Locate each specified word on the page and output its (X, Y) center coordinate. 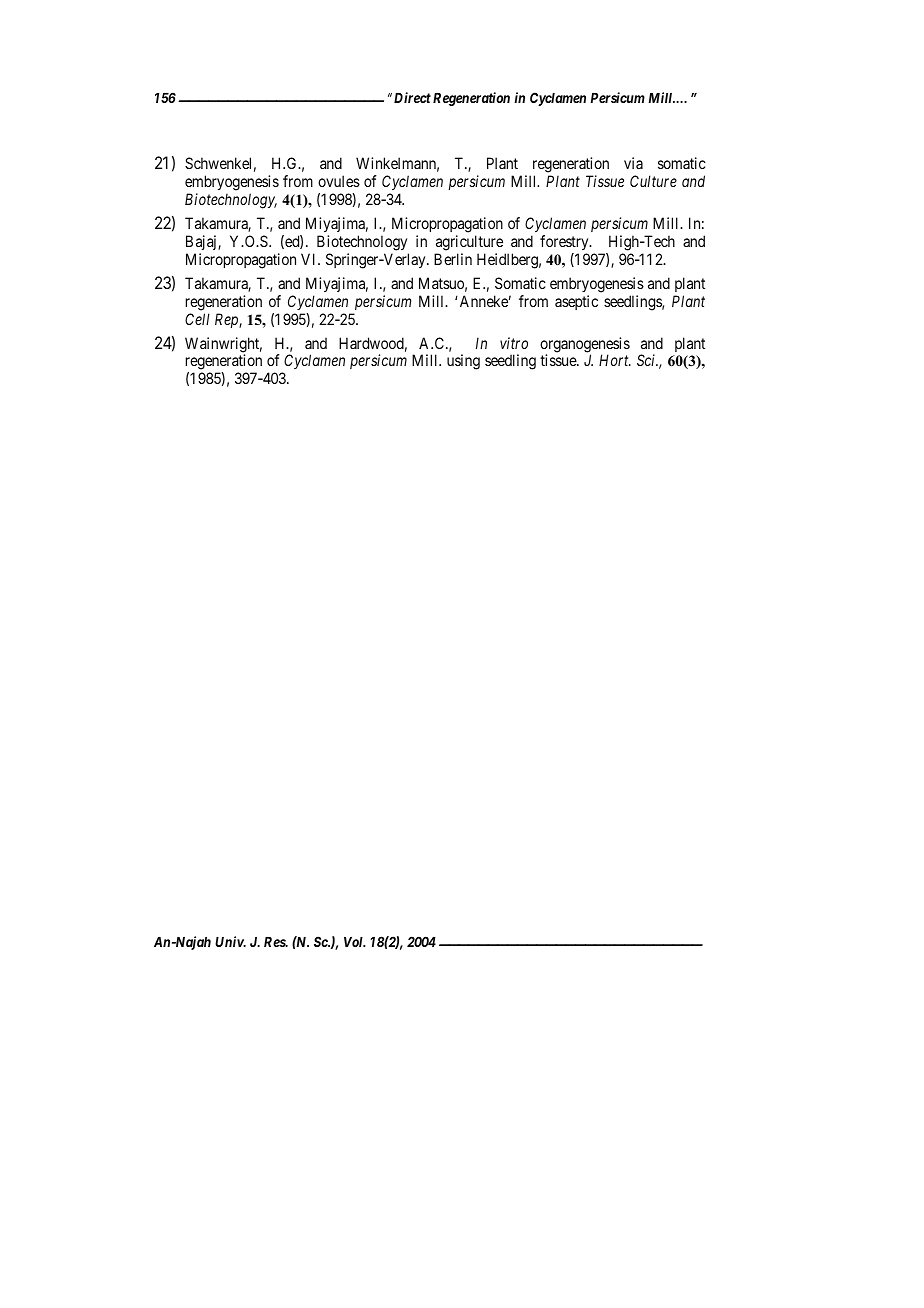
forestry (565, 242)
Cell (197, 319)
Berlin (453, 259)
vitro (514, 343)
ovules (339, 181)
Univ (230, 941)
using (463, 362)
